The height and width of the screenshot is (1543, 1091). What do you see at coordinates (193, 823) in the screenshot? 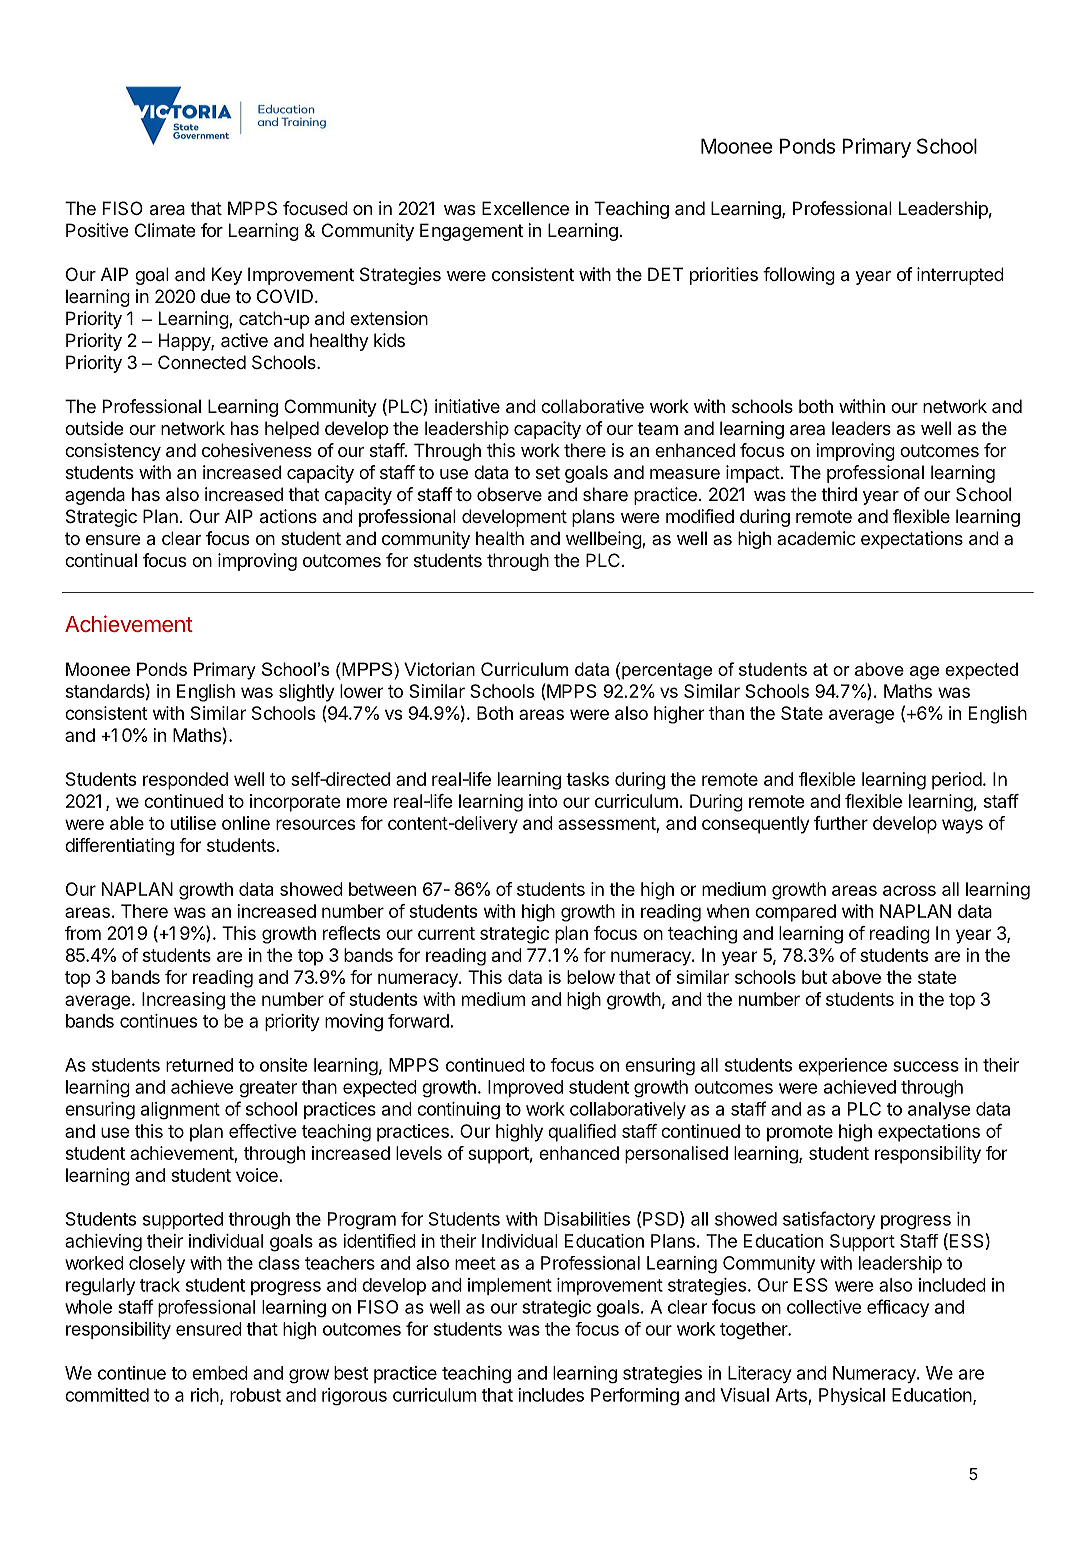
I see `utilise` at bounding box center [193, 823].
